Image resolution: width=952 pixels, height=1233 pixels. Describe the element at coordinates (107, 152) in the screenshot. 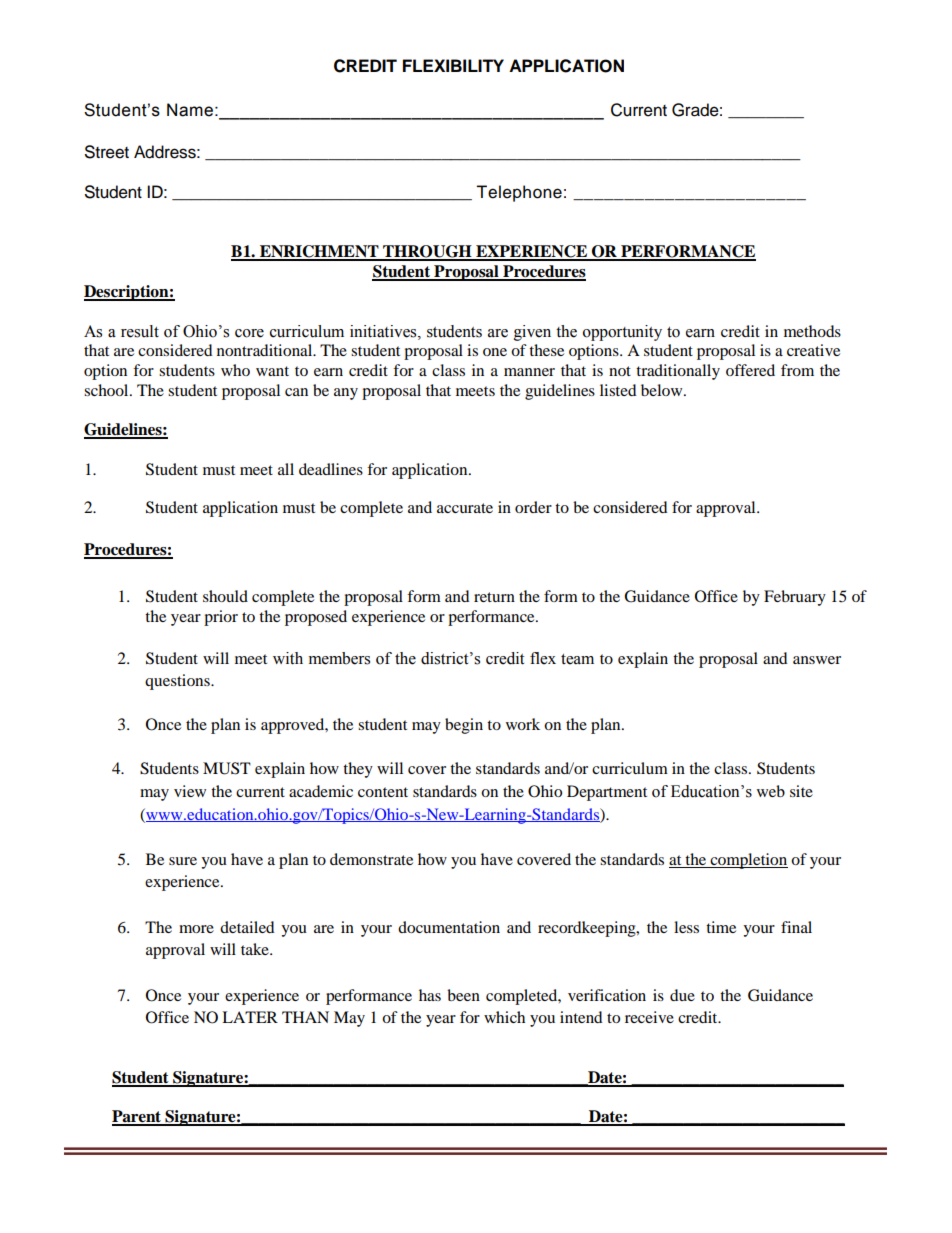

I see `Street` at that location.
